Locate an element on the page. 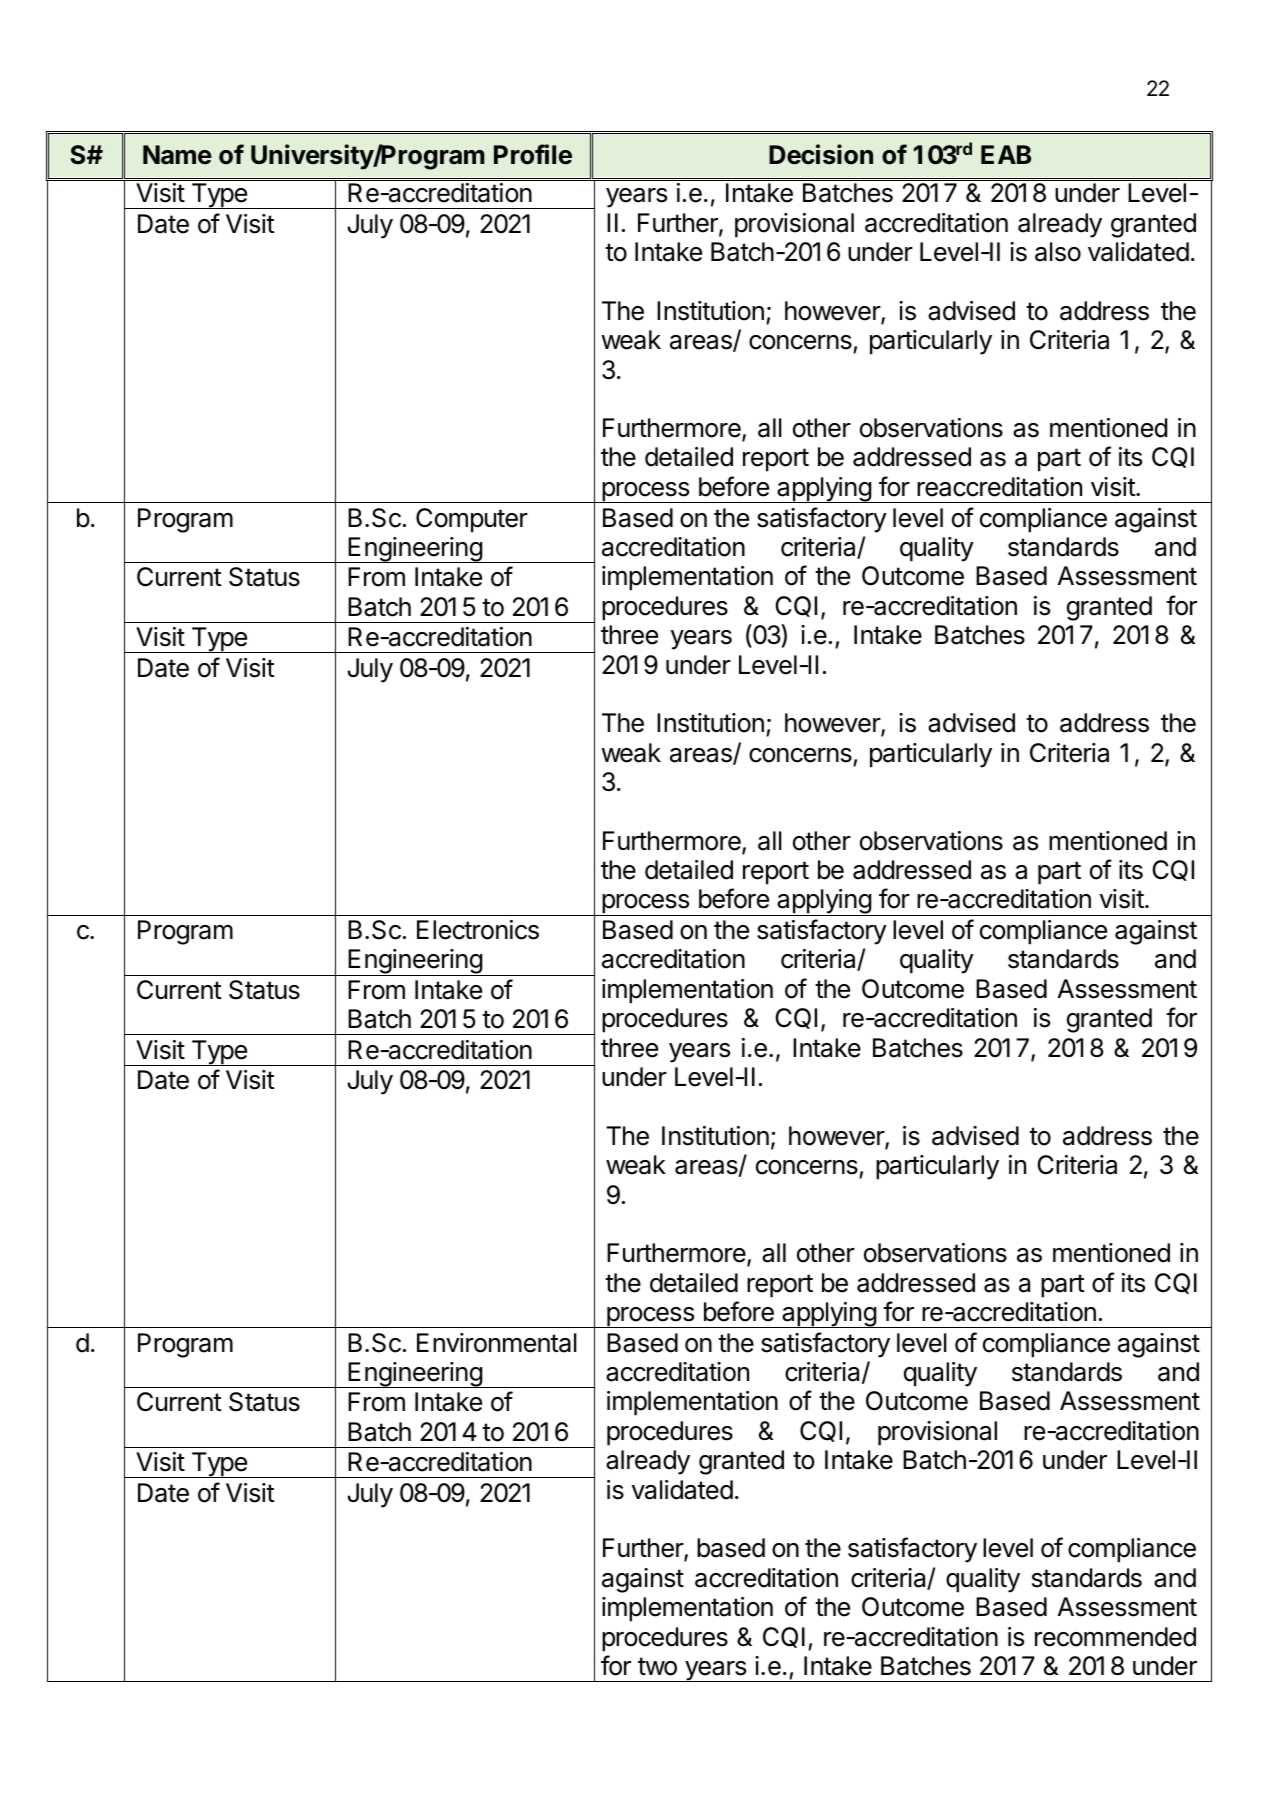 This document has width=1268, height=1793. two is located at coordinates (657, 1666).
